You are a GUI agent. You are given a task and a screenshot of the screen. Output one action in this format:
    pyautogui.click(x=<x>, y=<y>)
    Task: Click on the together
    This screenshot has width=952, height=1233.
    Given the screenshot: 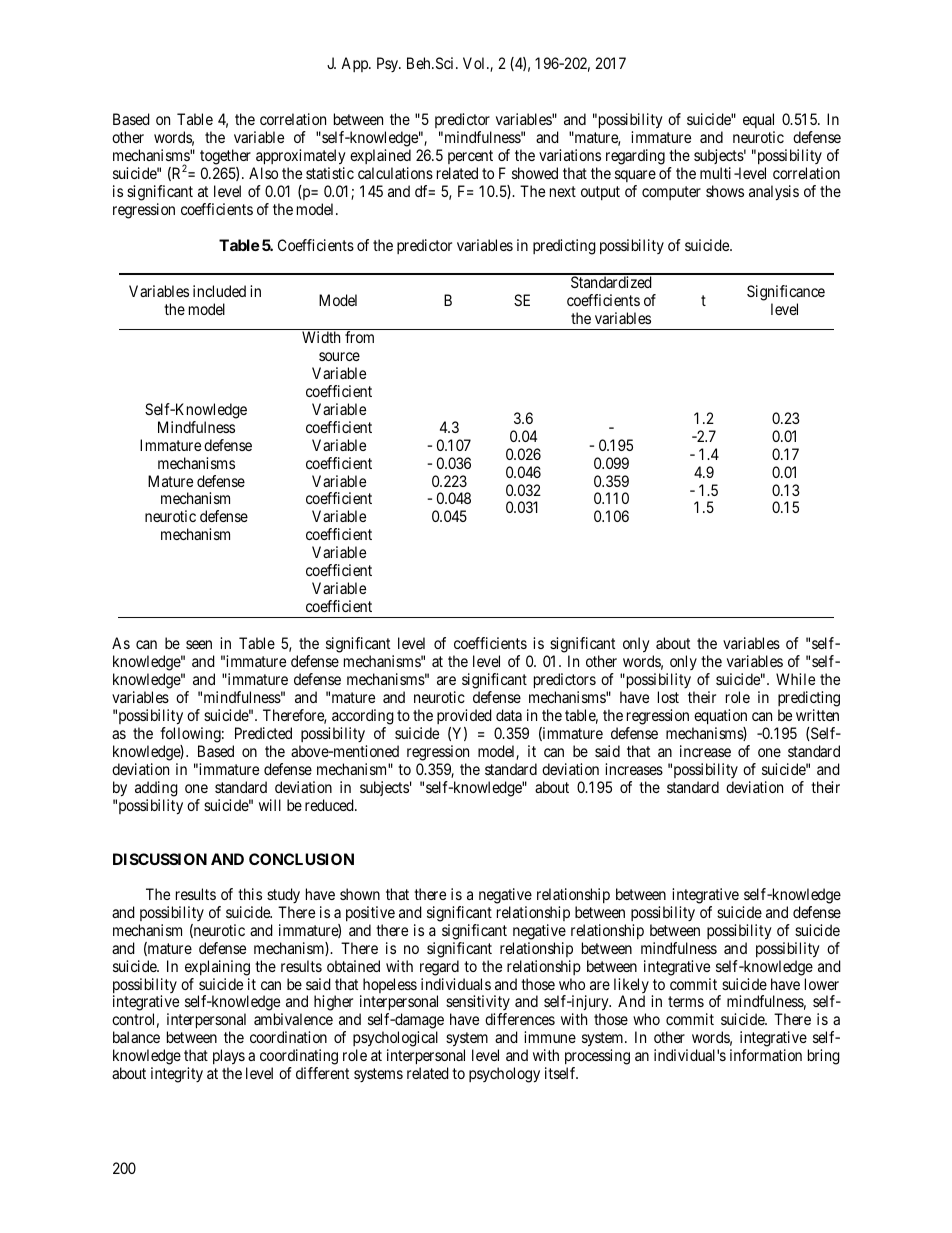 What is the action you would take?
    pyautogui.click(x=225, y=158)
